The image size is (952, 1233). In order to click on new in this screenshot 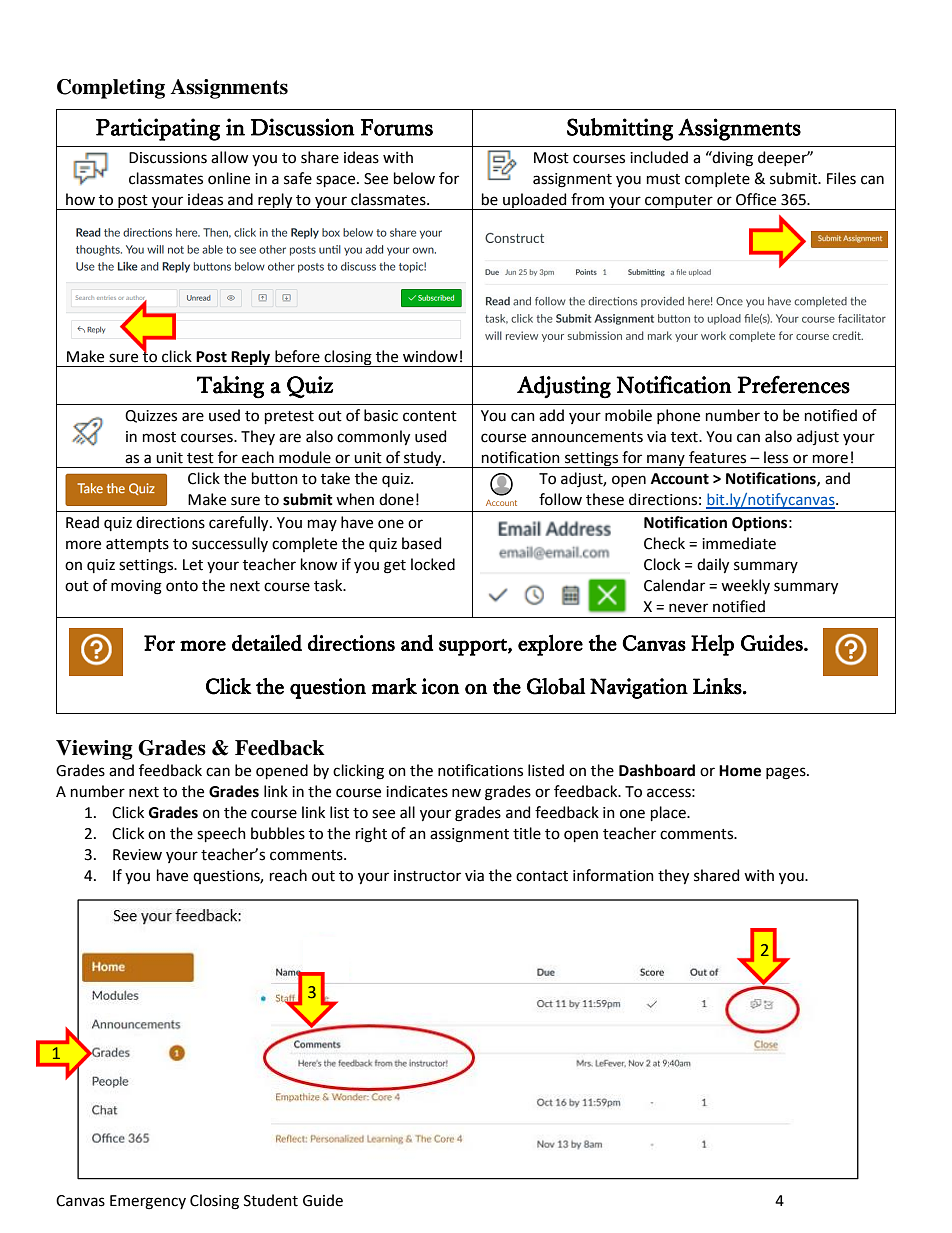, I will do `click(466, 793)`.
